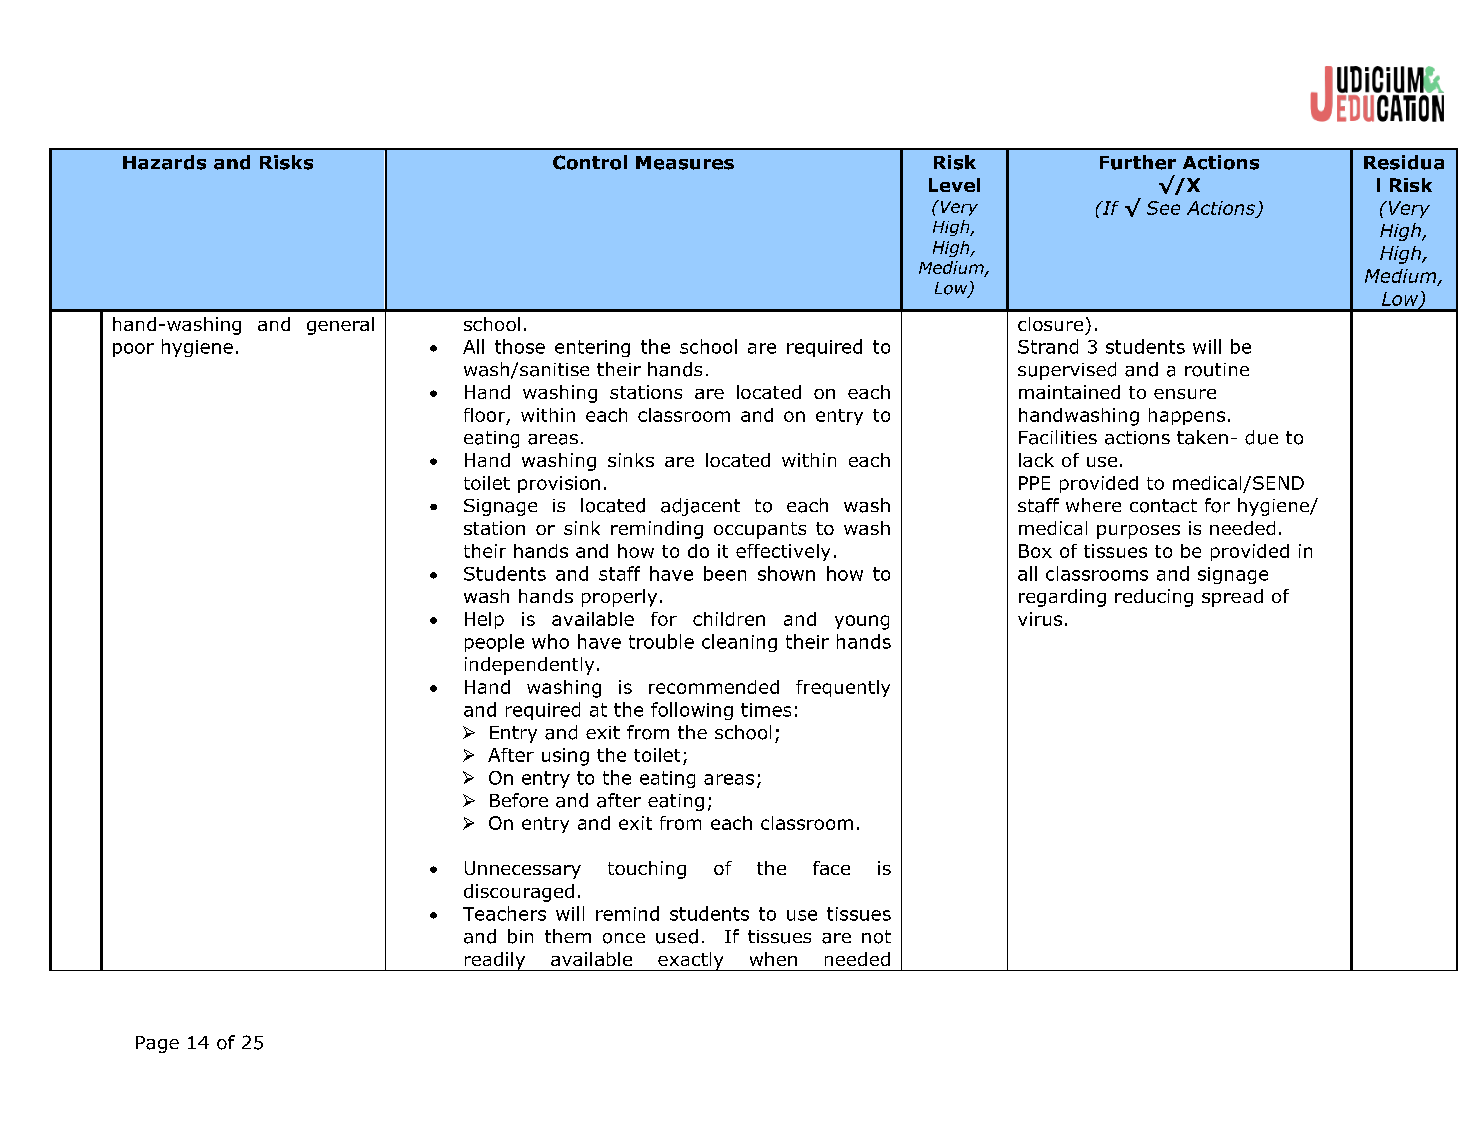 Image resolution: width=1478 pixels, height=1142 pixels. What do you see at coordinates (157, 1044) in the image?
I see `Page` at bounding box center [157, 1044].
